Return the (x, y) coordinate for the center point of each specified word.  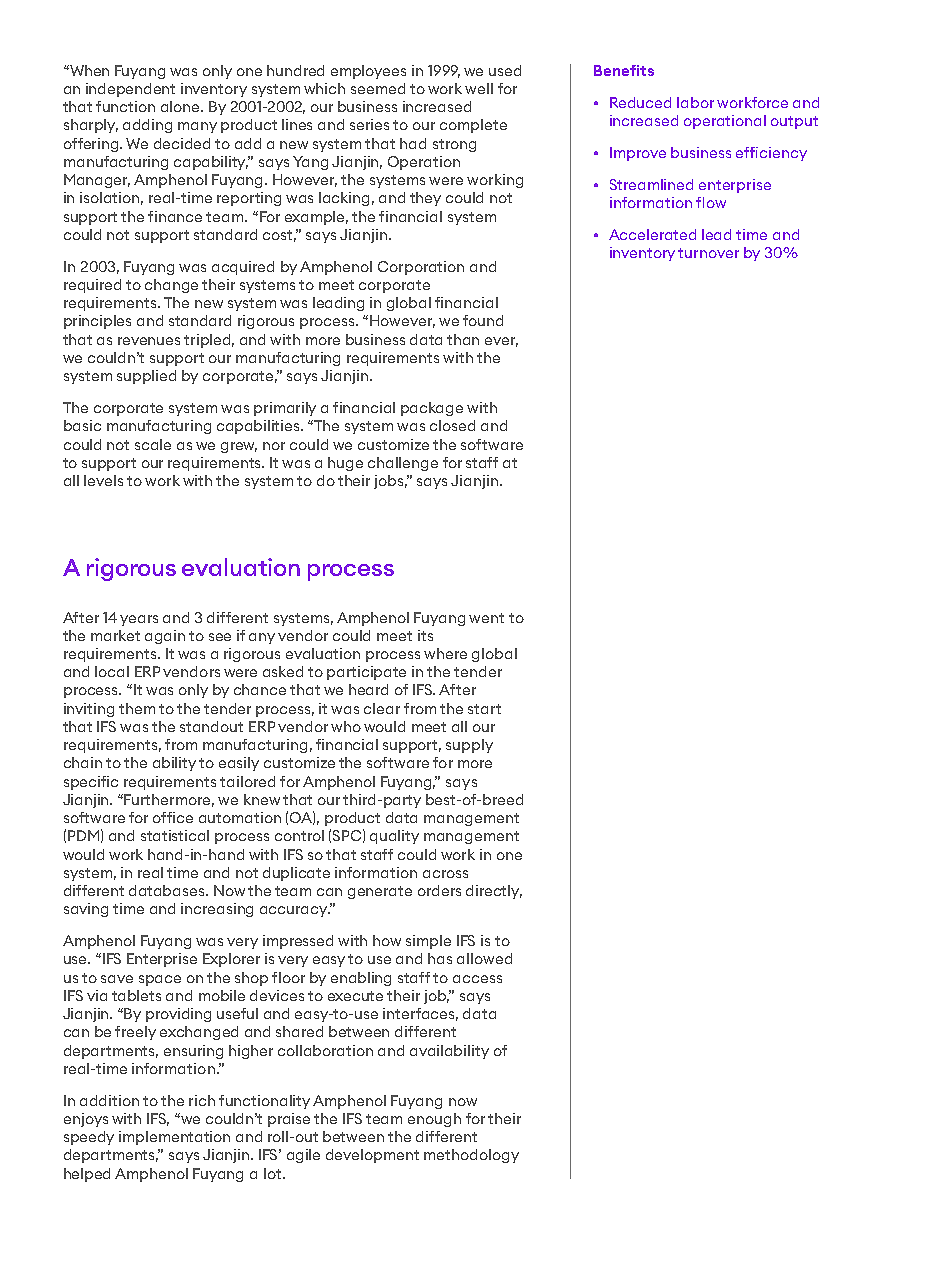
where (445, 653)
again (165, 637)
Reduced (640, 102)
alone (182, 106)
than (463, 339)
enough (434, 1120)
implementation (174, 1138)
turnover (708, 253)
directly (494, 892)
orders (439, 890)
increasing (217, 910)
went (486, 618)
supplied (146, 377)
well (479, 88)
